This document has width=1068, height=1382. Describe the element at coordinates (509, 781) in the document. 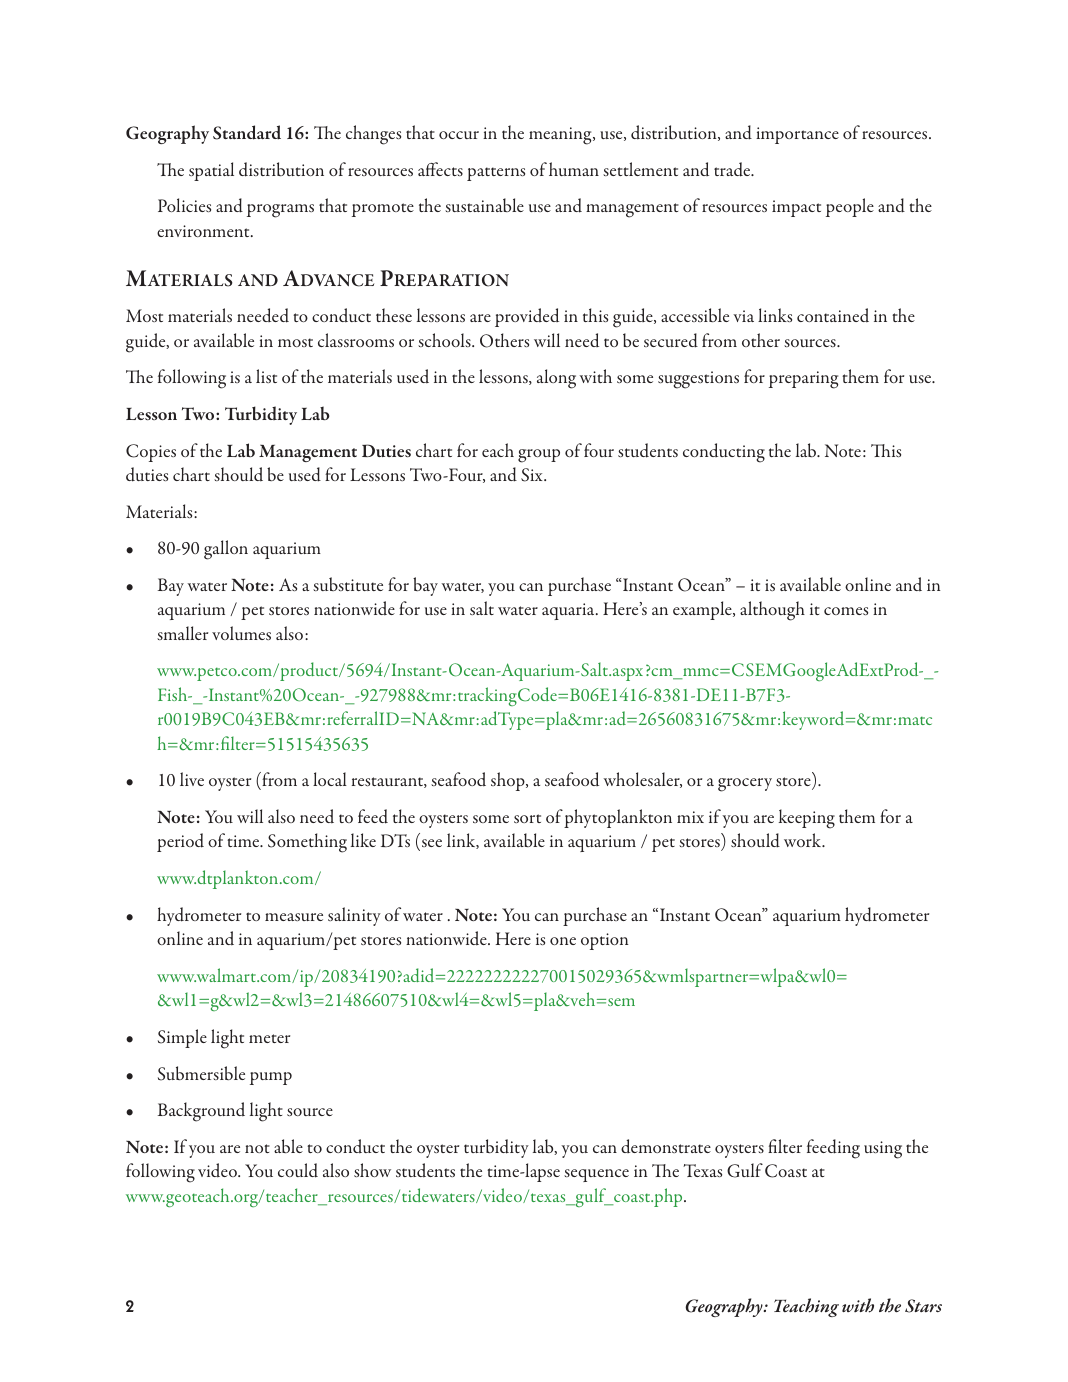

I see `shop` at that location.
